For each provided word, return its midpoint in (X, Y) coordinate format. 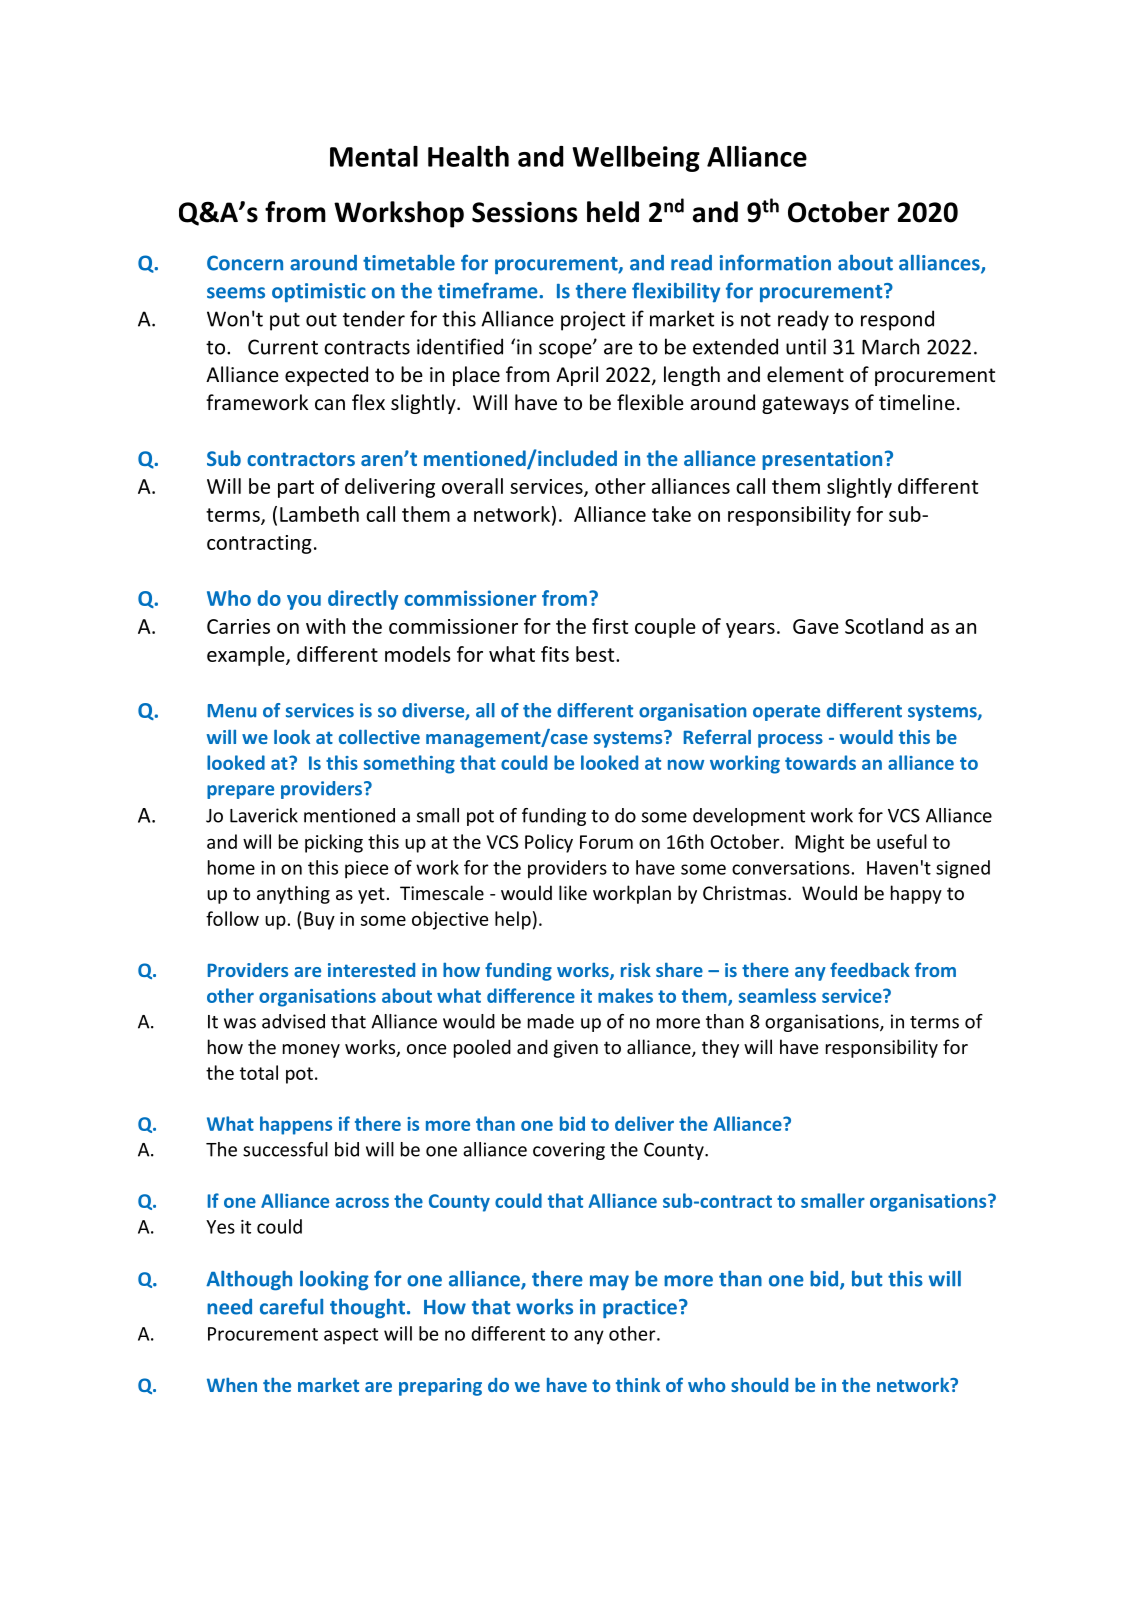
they (720, 1048)
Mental (374, 156)
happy (916, 894)
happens (296, 1125)
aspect (351, 1336)
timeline (917, 402)
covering (569, 1151)
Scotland (884, 626)
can (330, 405)
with (325, 626)
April (577, 376)
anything (293, 894)
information (775, 262)
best (596, 654)
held (613, 212)
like (573, 892)
